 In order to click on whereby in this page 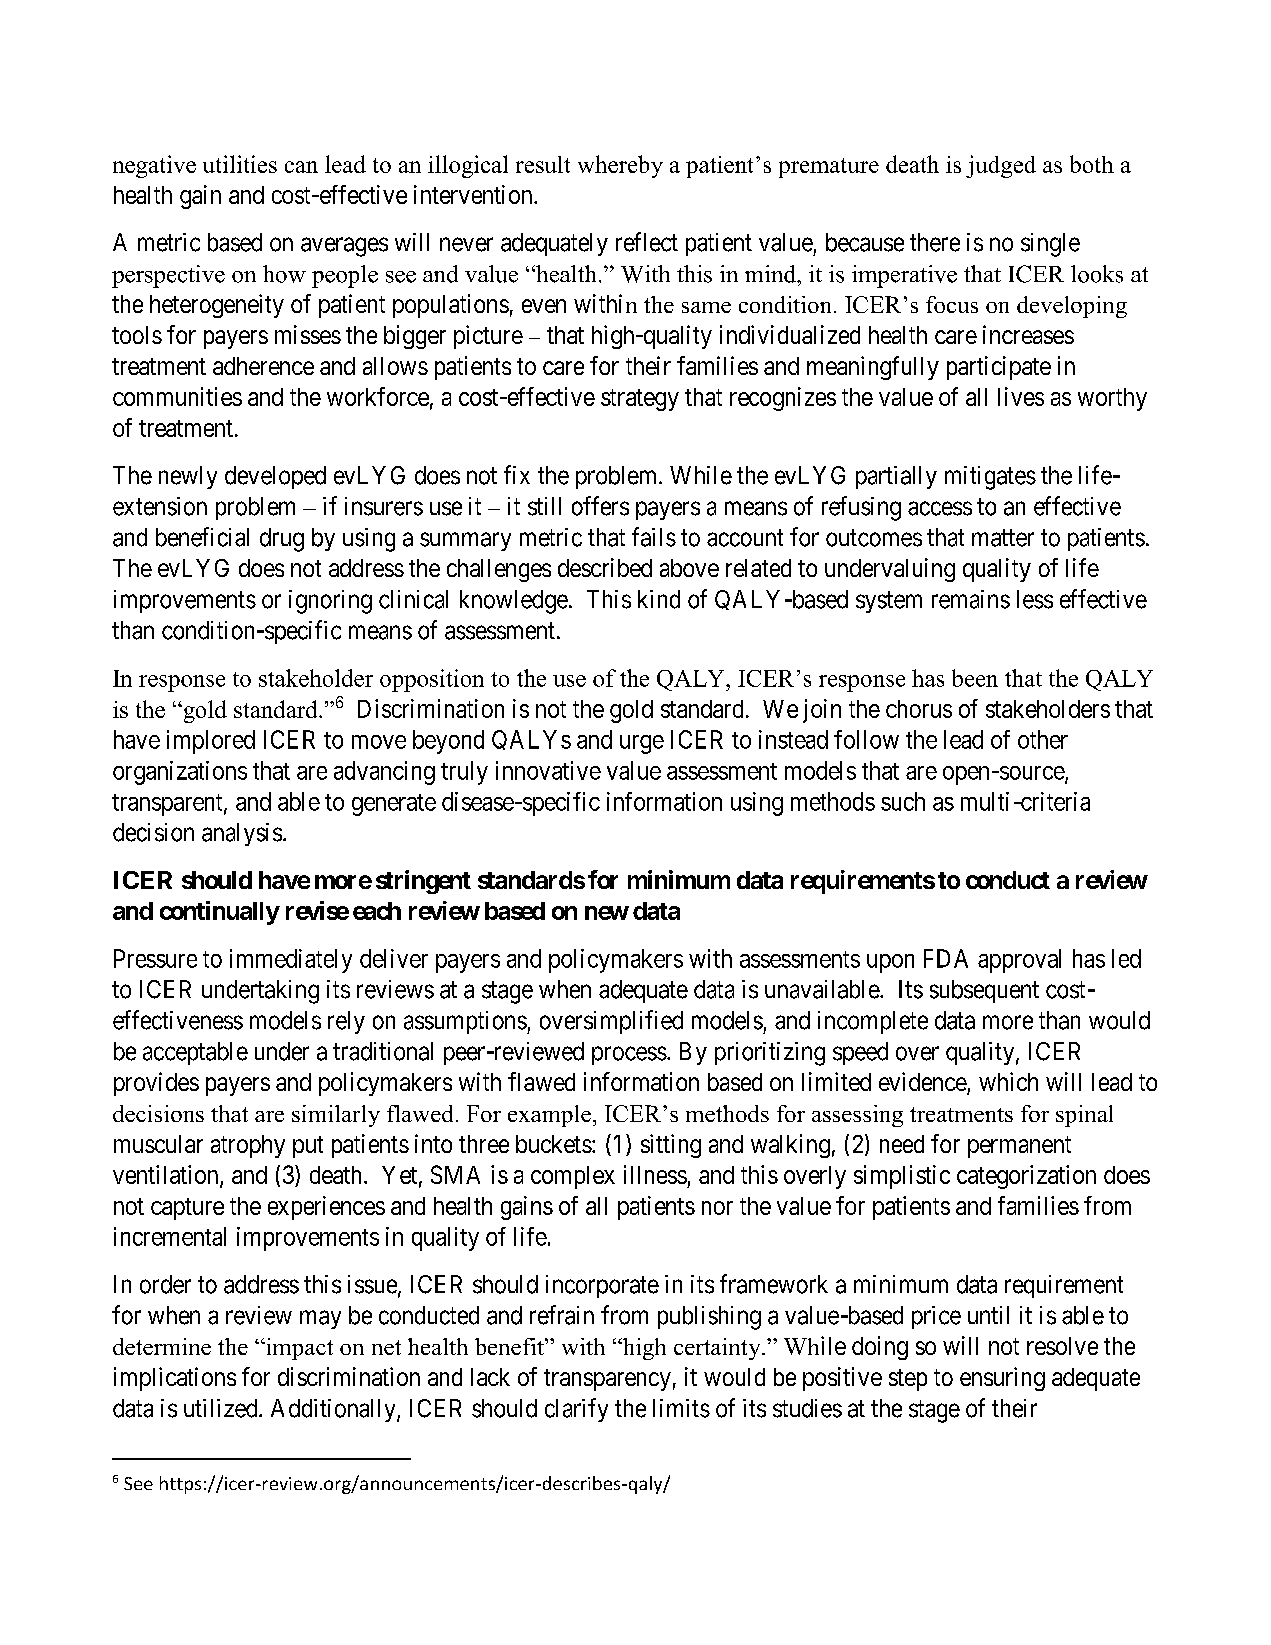, I will do `click(620, 166)`.
